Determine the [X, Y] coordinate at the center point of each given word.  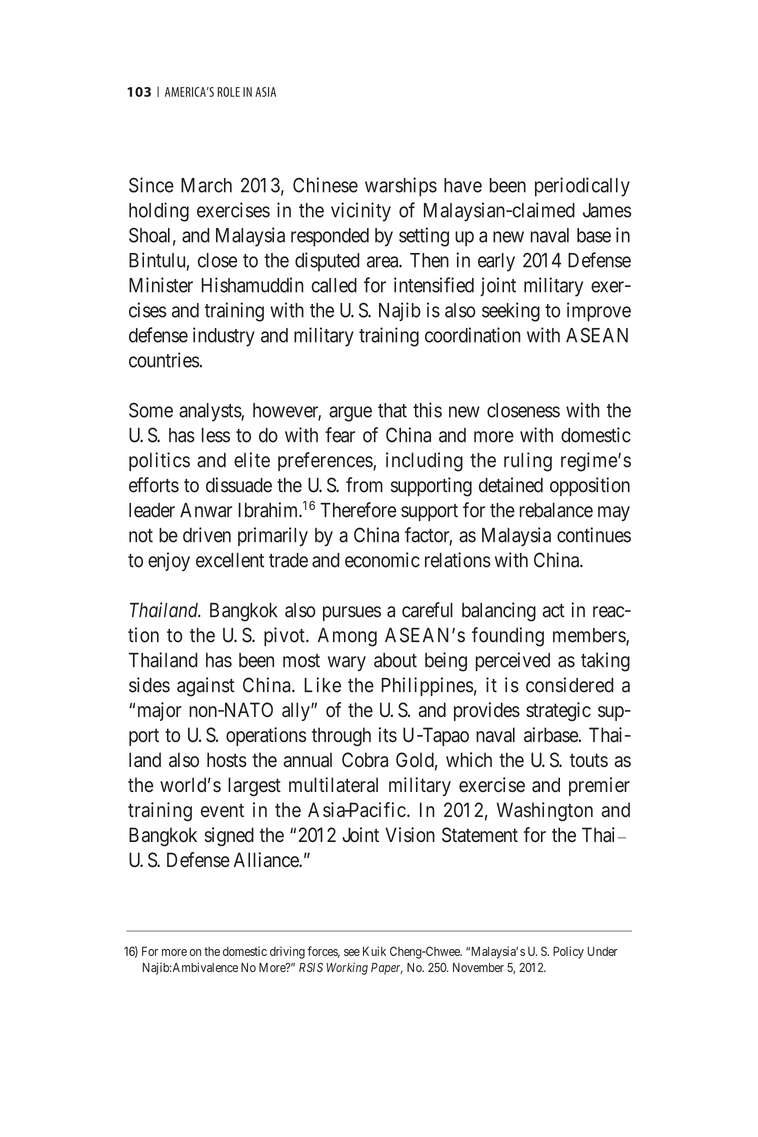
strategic [558, 711]
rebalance [556, 510]
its [388, 734]
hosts [227, 760]
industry [224, 337]
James [607, 210]
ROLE [229, 92]
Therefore [358, 510]
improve [599, 312]
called [334, 285]
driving [287, 952]
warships [401, 187]
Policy [568, 952]
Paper [387, 969]
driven [207, 535]
